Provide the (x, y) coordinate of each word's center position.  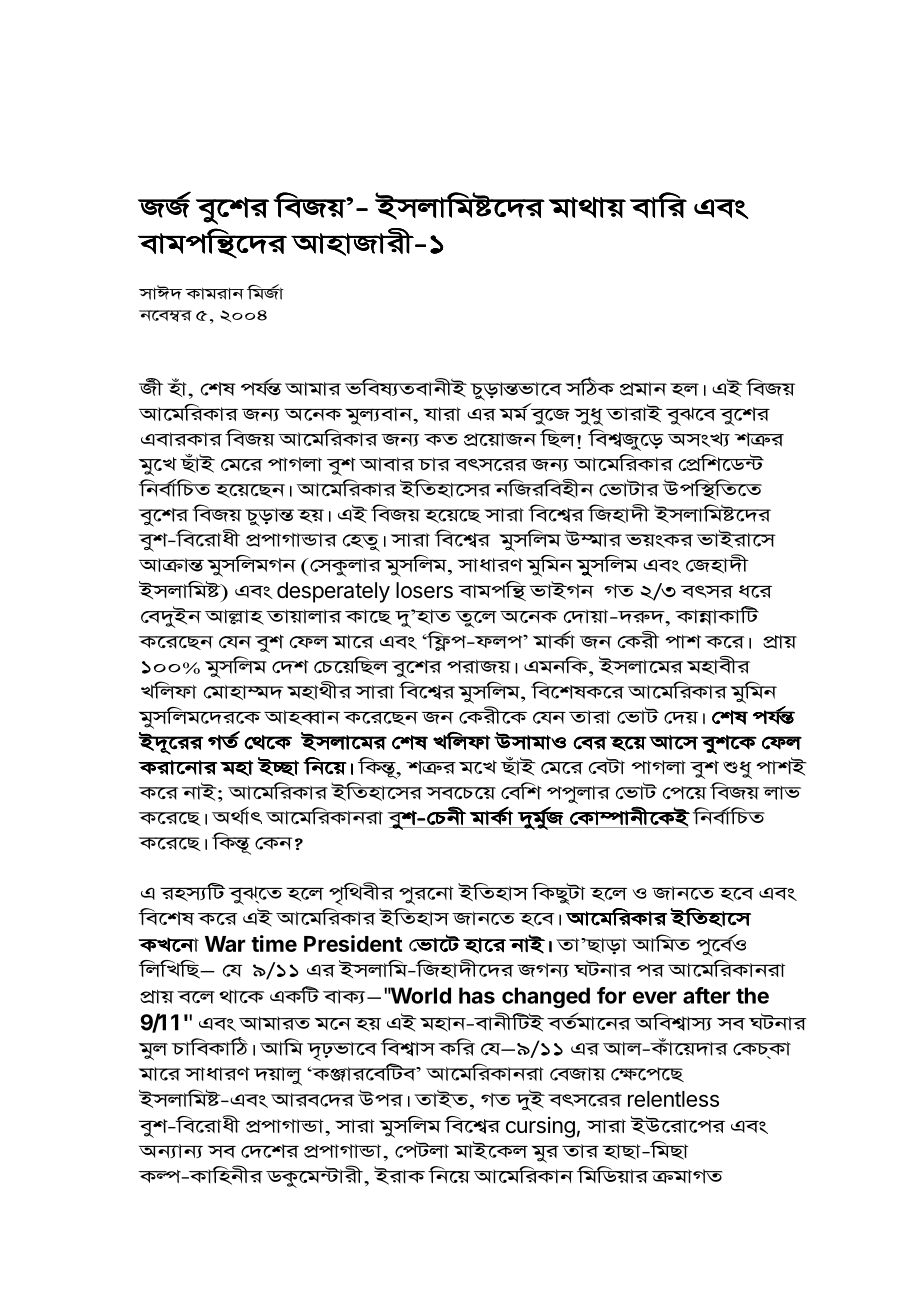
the (752, 995)
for (611, 995)
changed (546, 997)
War (225, 944)
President (353, 943)
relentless (673, 1099)
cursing (540, 1127)
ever (655, 997)
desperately (333, 592)
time (274, 943)
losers (424, 590)
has (477, 995)
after (707, 995)
